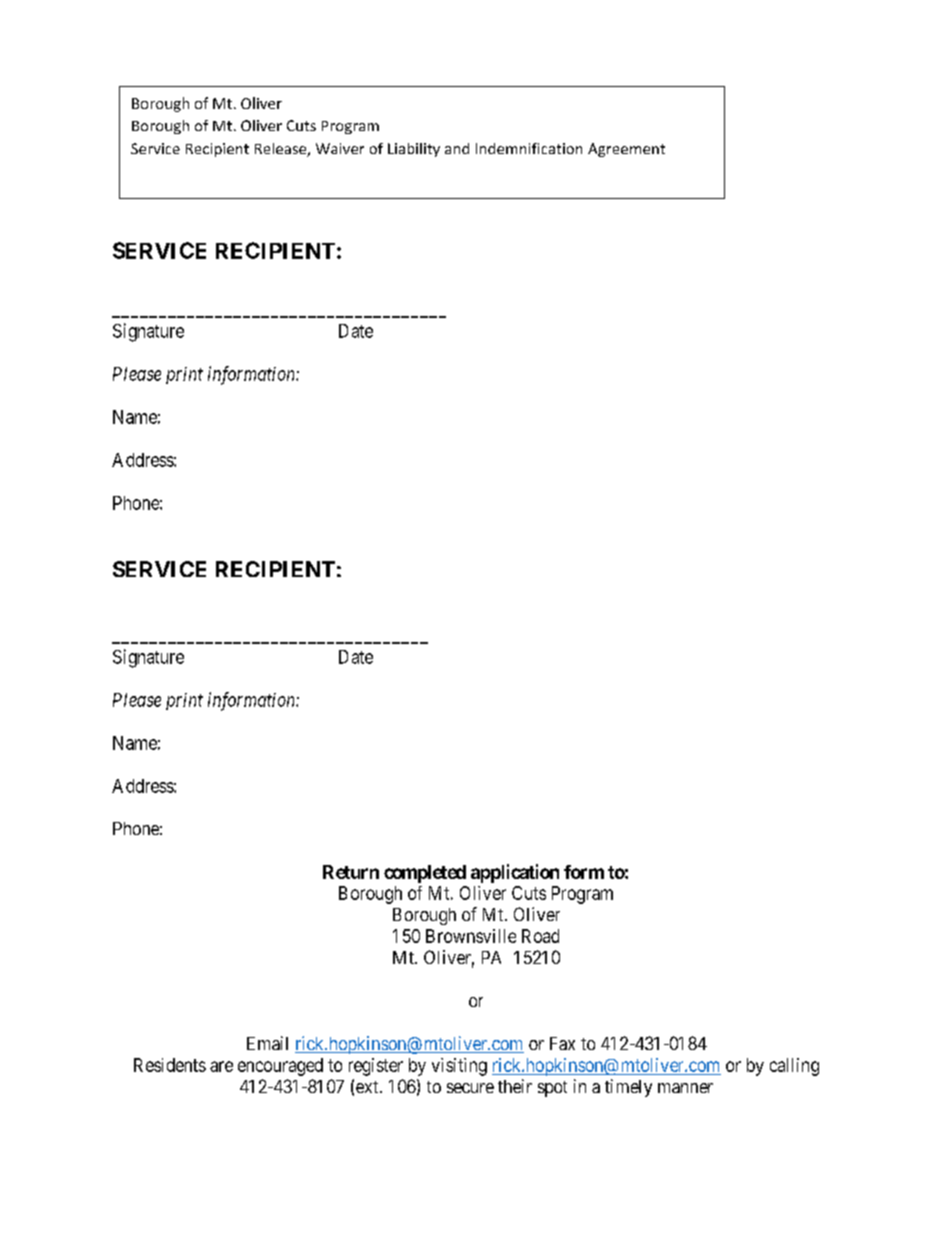 This screenshot has height=1233, width=952. Describe the element at coordinates (794, 1067) in the screenshot. I see `calling` at that location.
